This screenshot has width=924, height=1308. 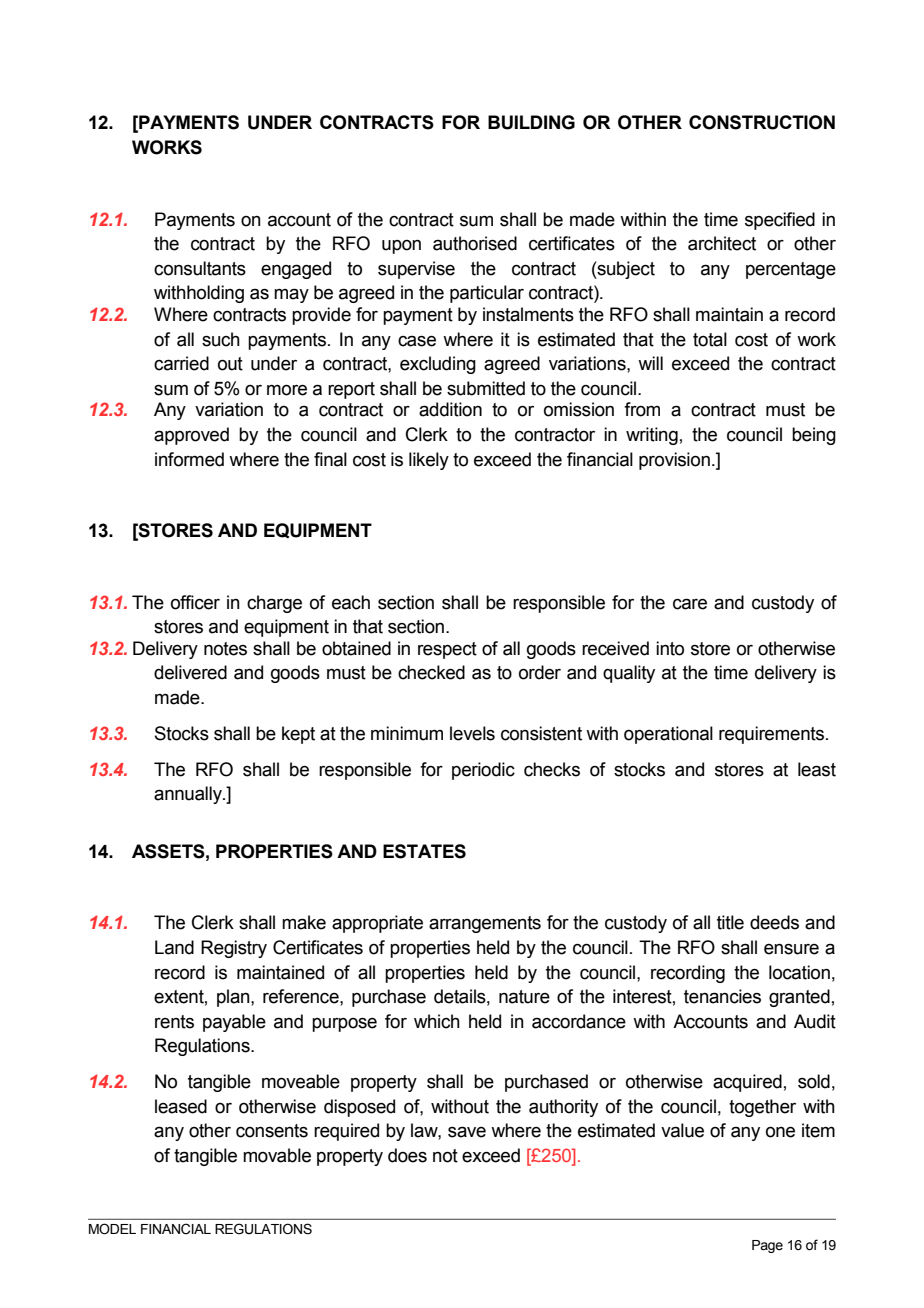 I want to click on does, so click(x=407, y=1155).
